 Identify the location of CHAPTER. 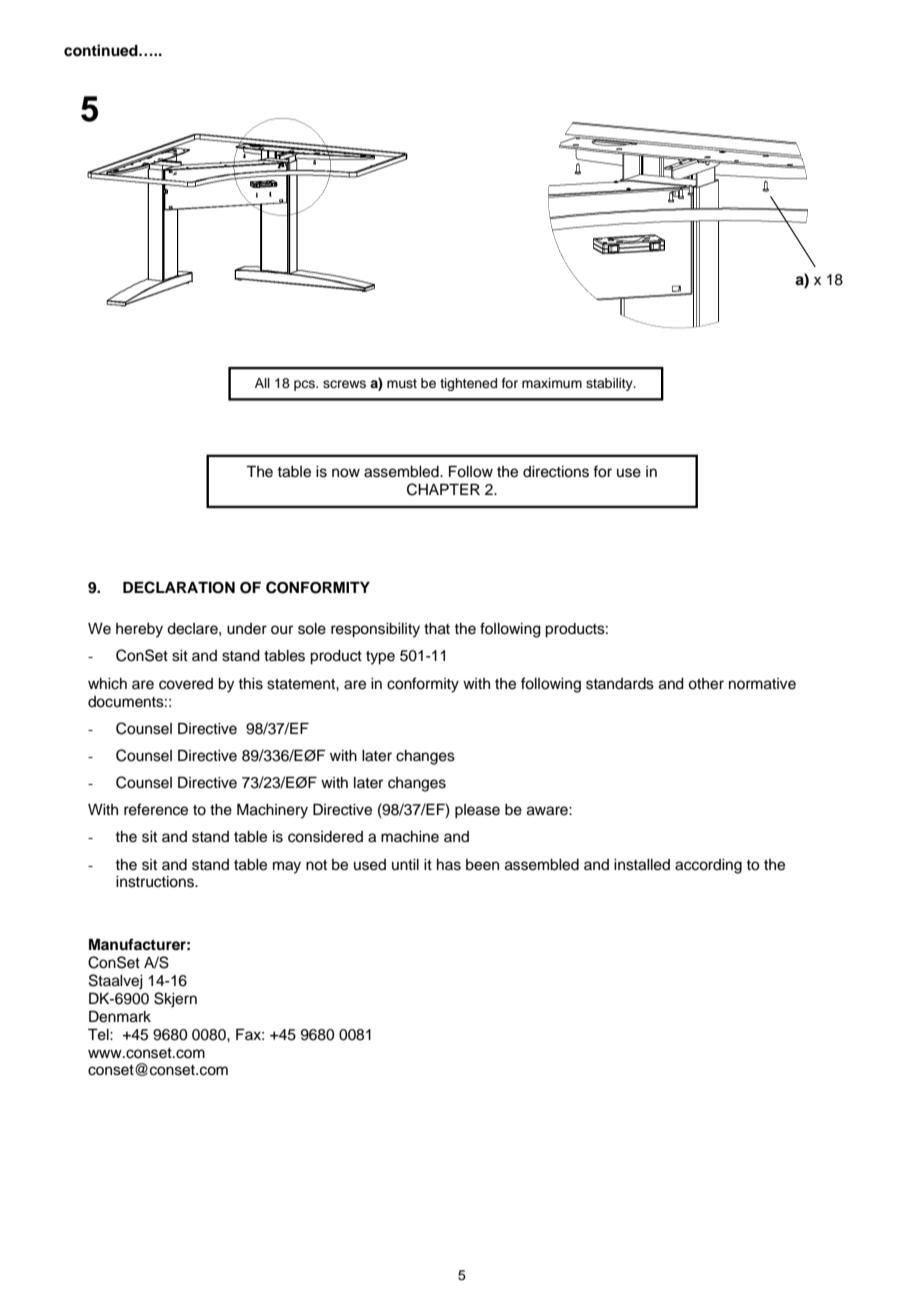
(443, 489).
